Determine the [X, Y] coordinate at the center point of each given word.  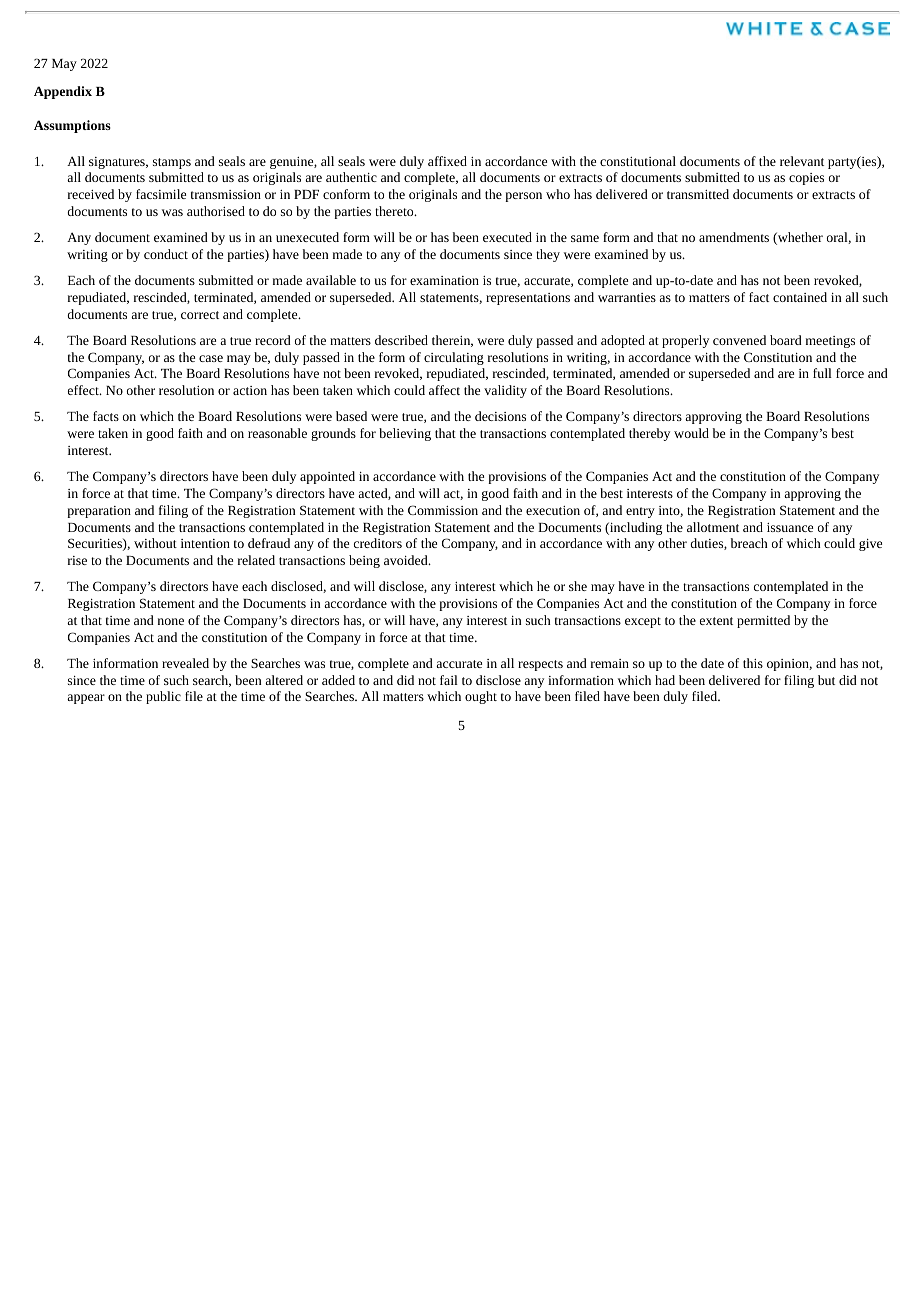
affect [444, 390]
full [822, 373]
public [163, 697]
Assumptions [72, 126]
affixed [447, 161]
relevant [802, 161]
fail [449, 680]
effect [84, 390]
